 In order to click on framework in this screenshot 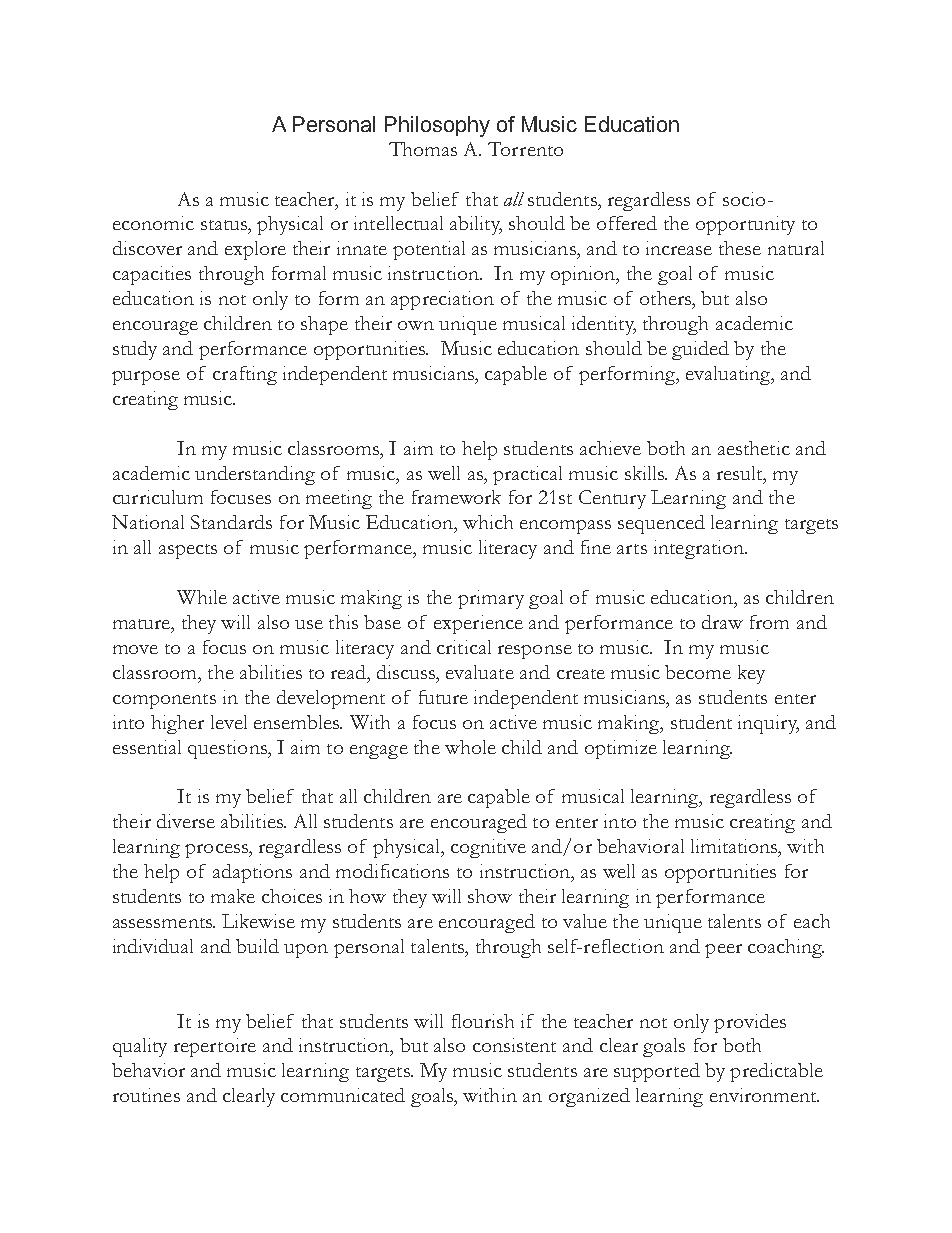, I will do `click(456, 497)`.
